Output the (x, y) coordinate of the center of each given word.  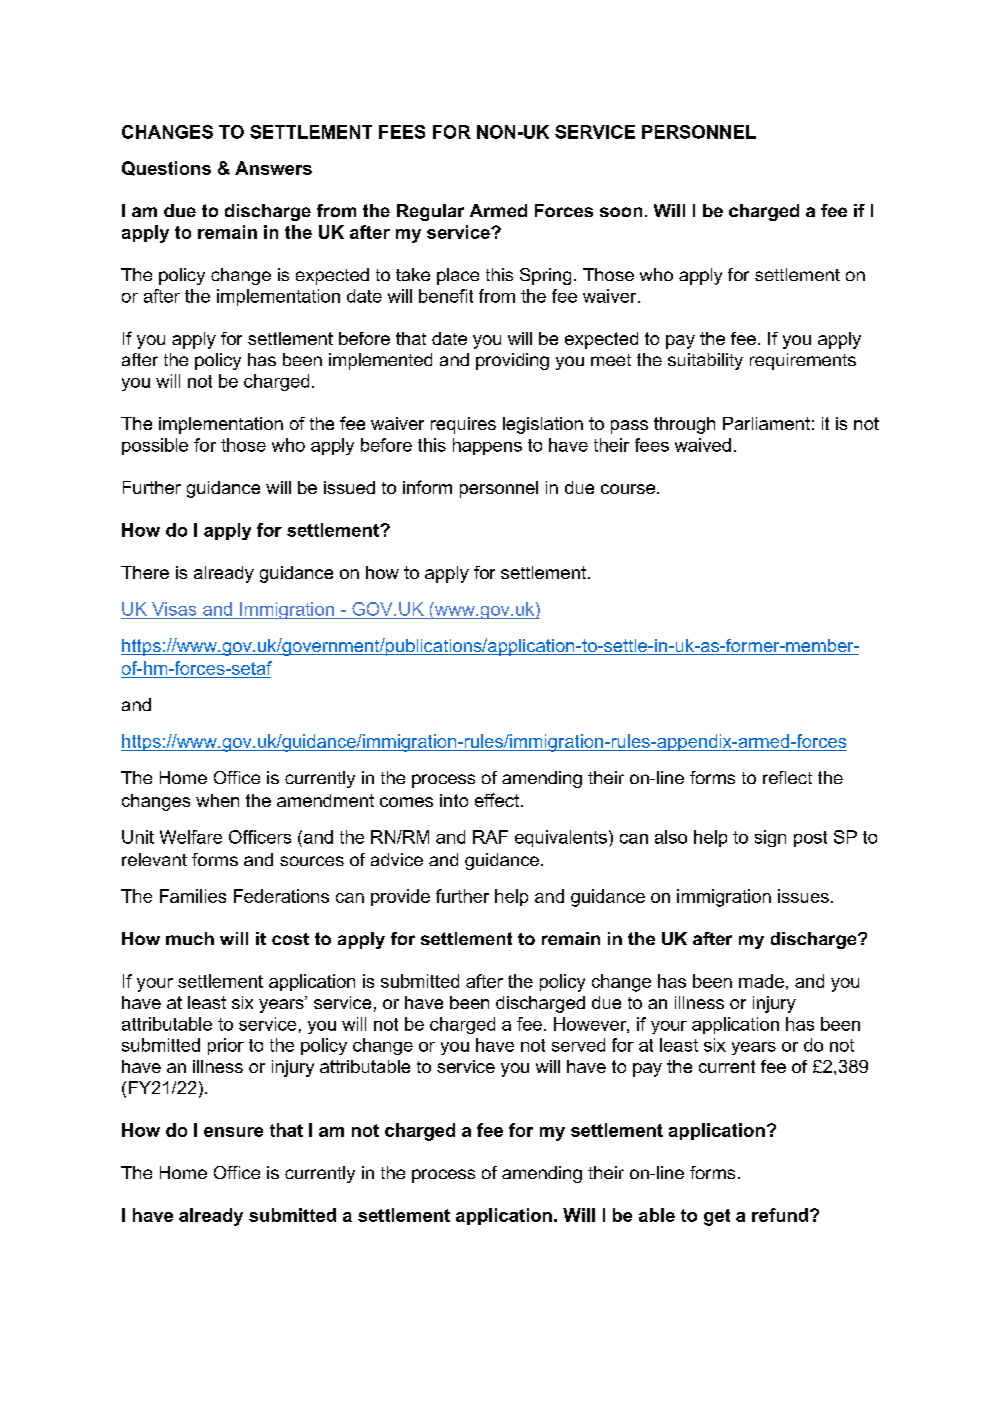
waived (703, 445)
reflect (787, 777)
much (190, 938)
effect (497, 800)
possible (155, 446)
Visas (174, 609)
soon (621, 212)
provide (400, 897)
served (578, 1045)
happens (487, 446)
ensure (233, 1132)
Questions (166, 168)
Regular (430, 212)
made (761, 981)
